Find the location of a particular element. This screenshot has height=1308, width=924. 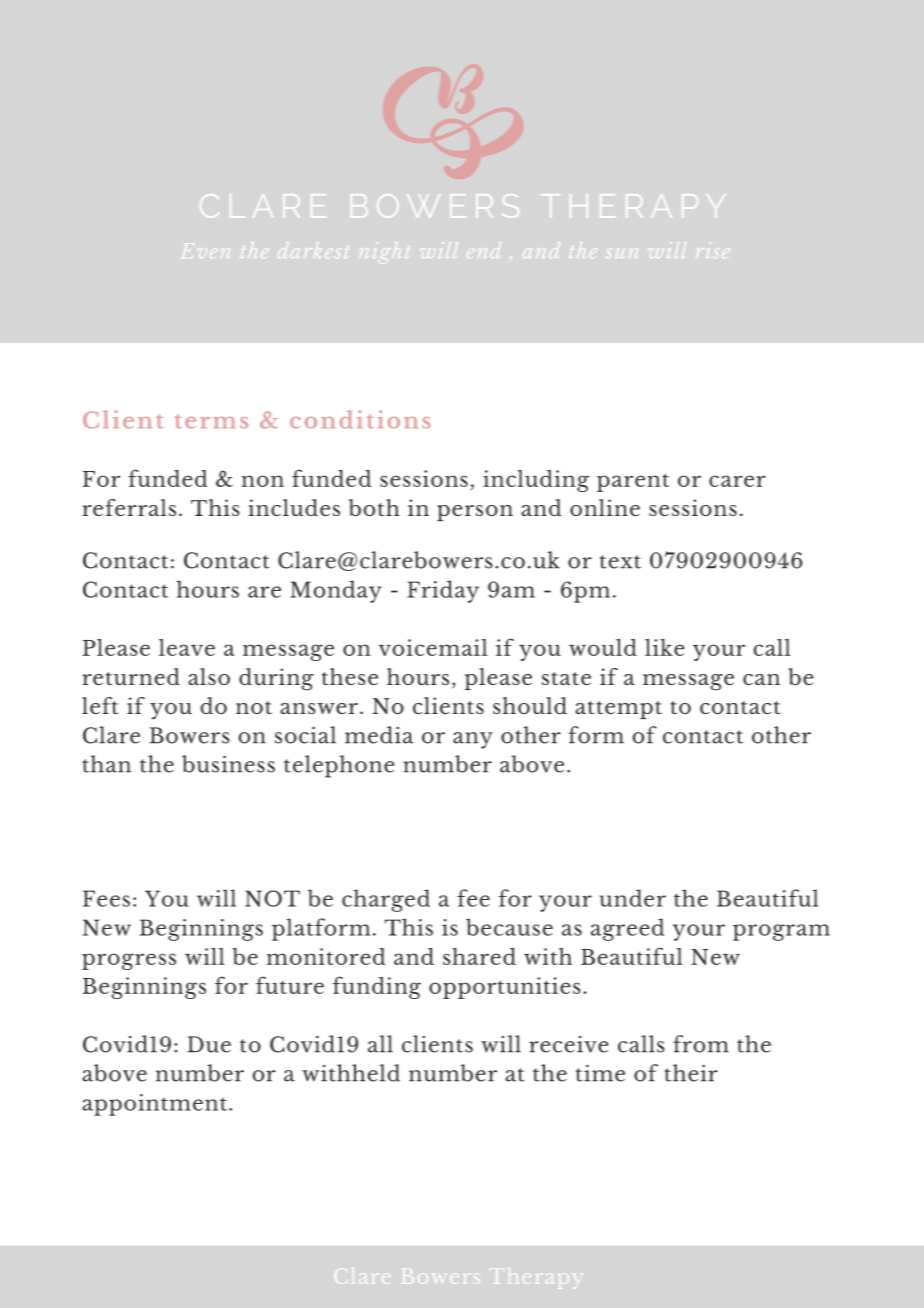

leave is located at coordinates (187, 647).
